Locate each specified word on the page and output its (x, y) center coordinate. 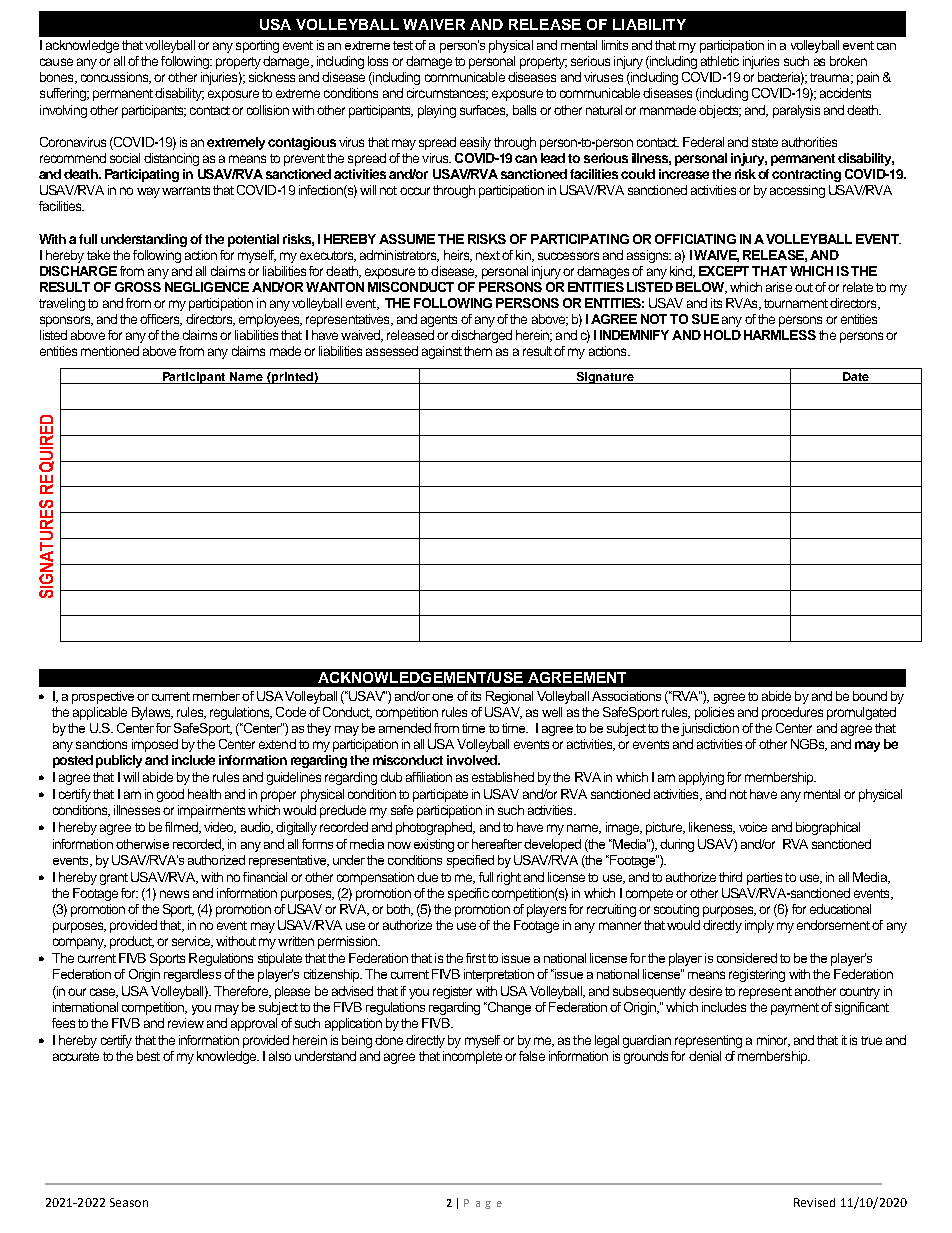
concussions (116, 78)
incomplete (472, 1057)
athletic (720, 61)
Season (129, 1202)
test (403, 45)
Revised (814, 1202)
